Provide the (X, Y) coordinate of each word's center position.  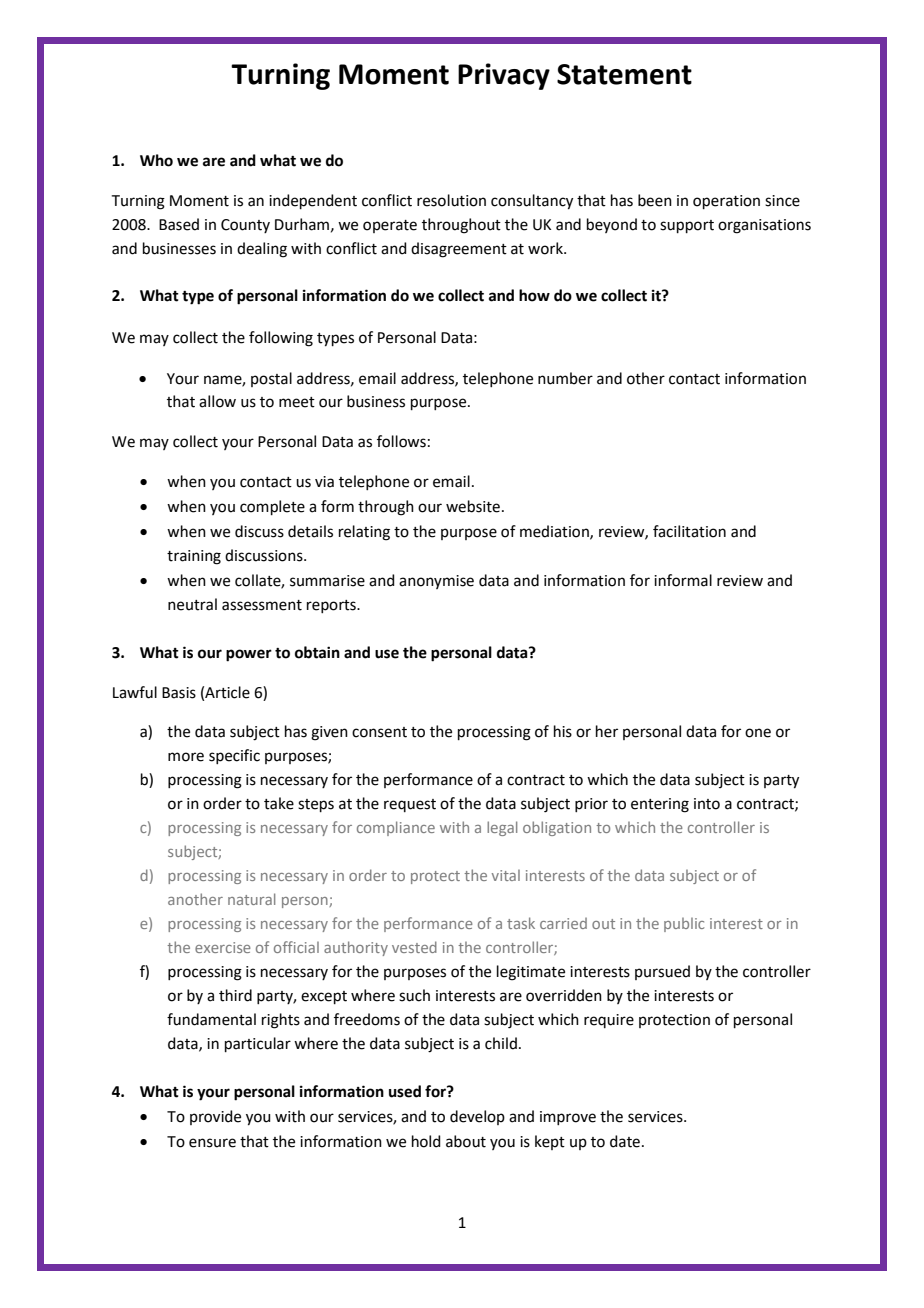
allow (217, 401)
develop (477, 1117)
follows (401, 441)
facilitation (689, 531)
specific (234, 756)
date (625, 1141)
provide (215, 1117)
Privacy (504, 76)
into (707, 804)
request (410, 805)
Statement (624, 74)
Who (156, 160)
